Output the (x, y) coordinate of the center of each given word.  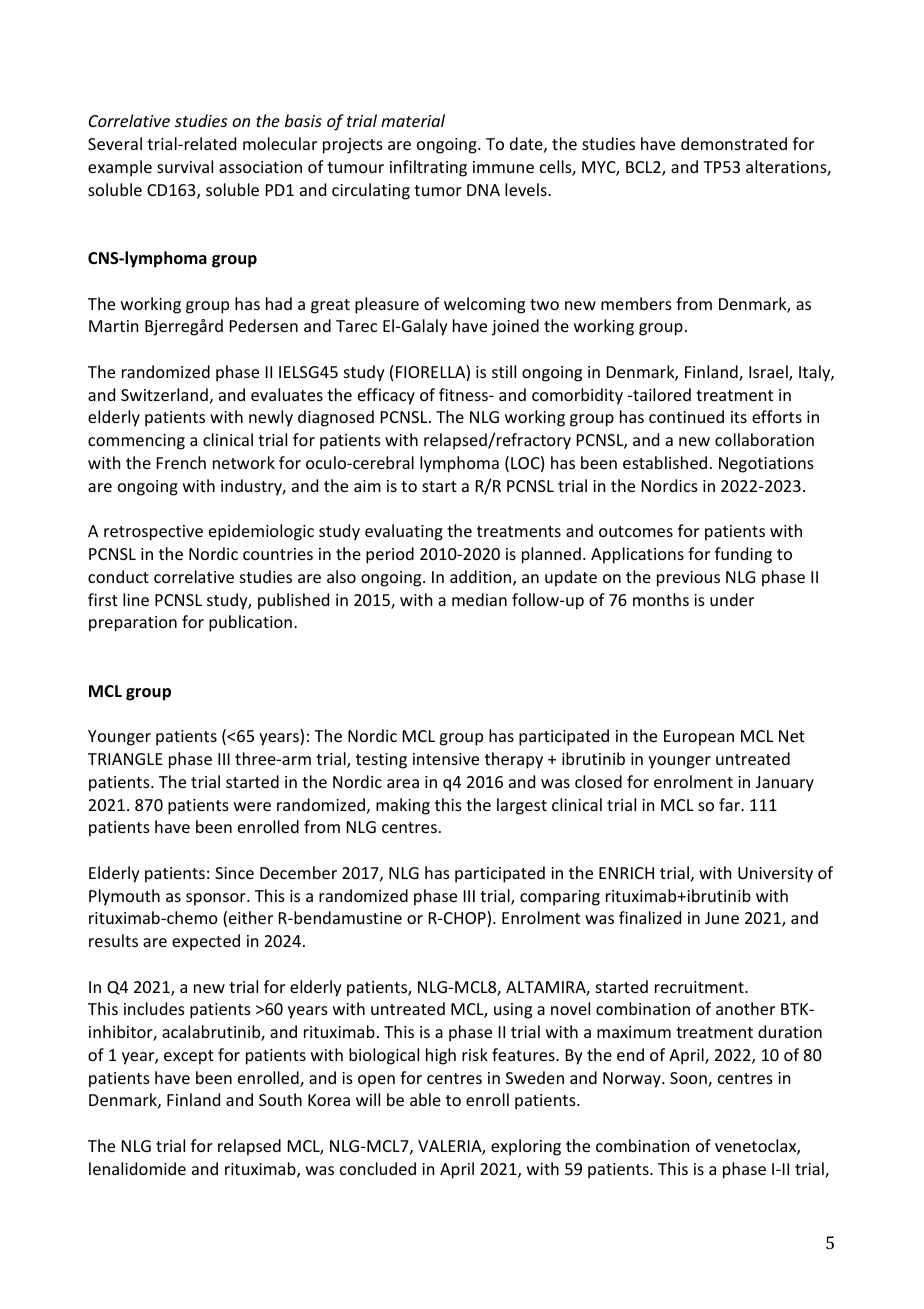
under (732, 599)
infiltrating (428, 168)
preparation (133, 624)
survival (185, 166)
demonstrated (734, 143)
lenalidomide (137, 1168)
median (479, 599)
